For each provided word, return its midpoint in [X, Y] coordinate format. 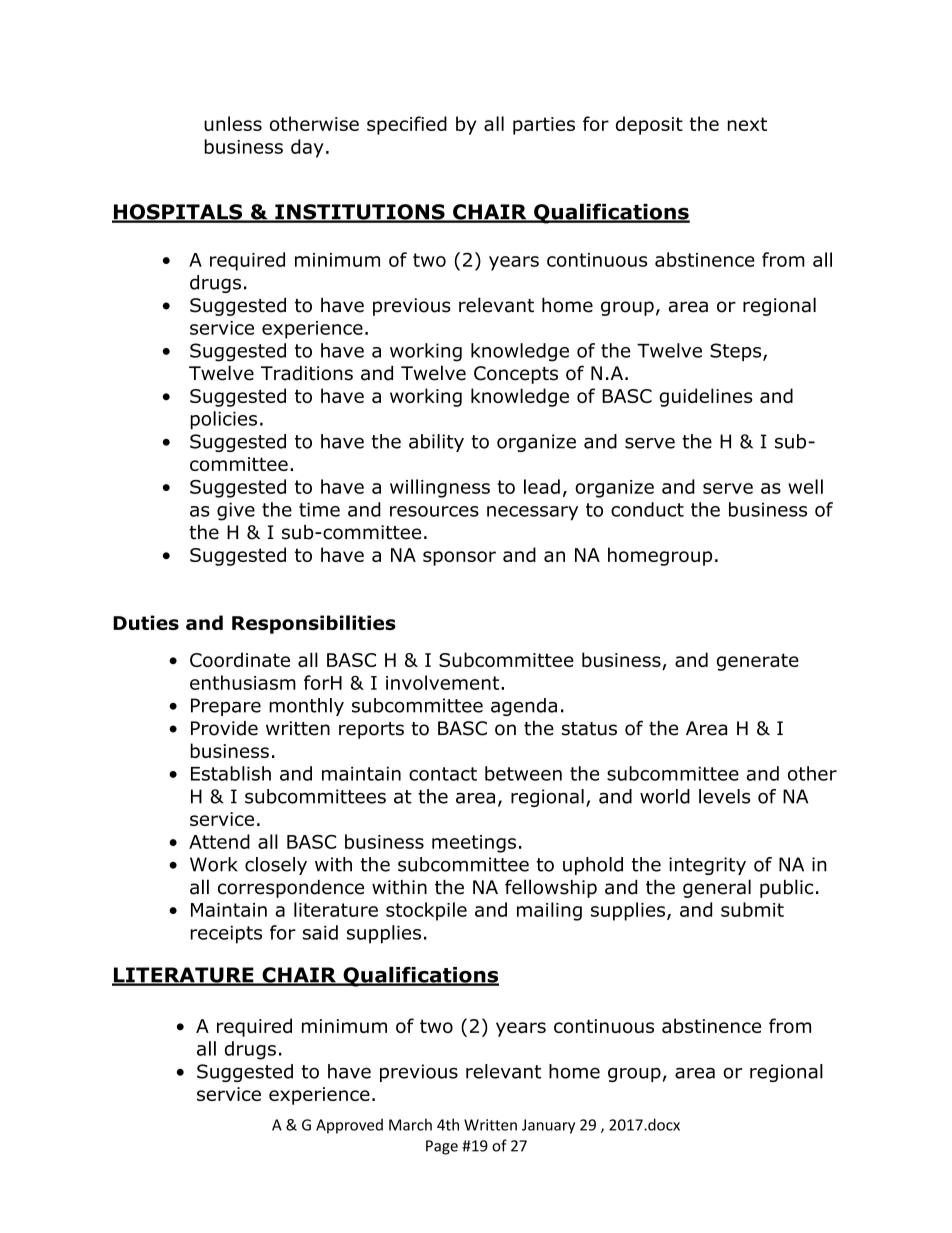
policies [224, 420]
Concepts [516, 375]
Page [442, 1147]
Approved [349, 1126]
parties [544, 126]
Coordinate [240, 659]
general [717, 888]
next [747, 124]
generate [758, 662]
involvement [444, 682]
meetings [474, 844]
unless [233, 123]
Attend [219, 841]
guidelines [705, 397]
